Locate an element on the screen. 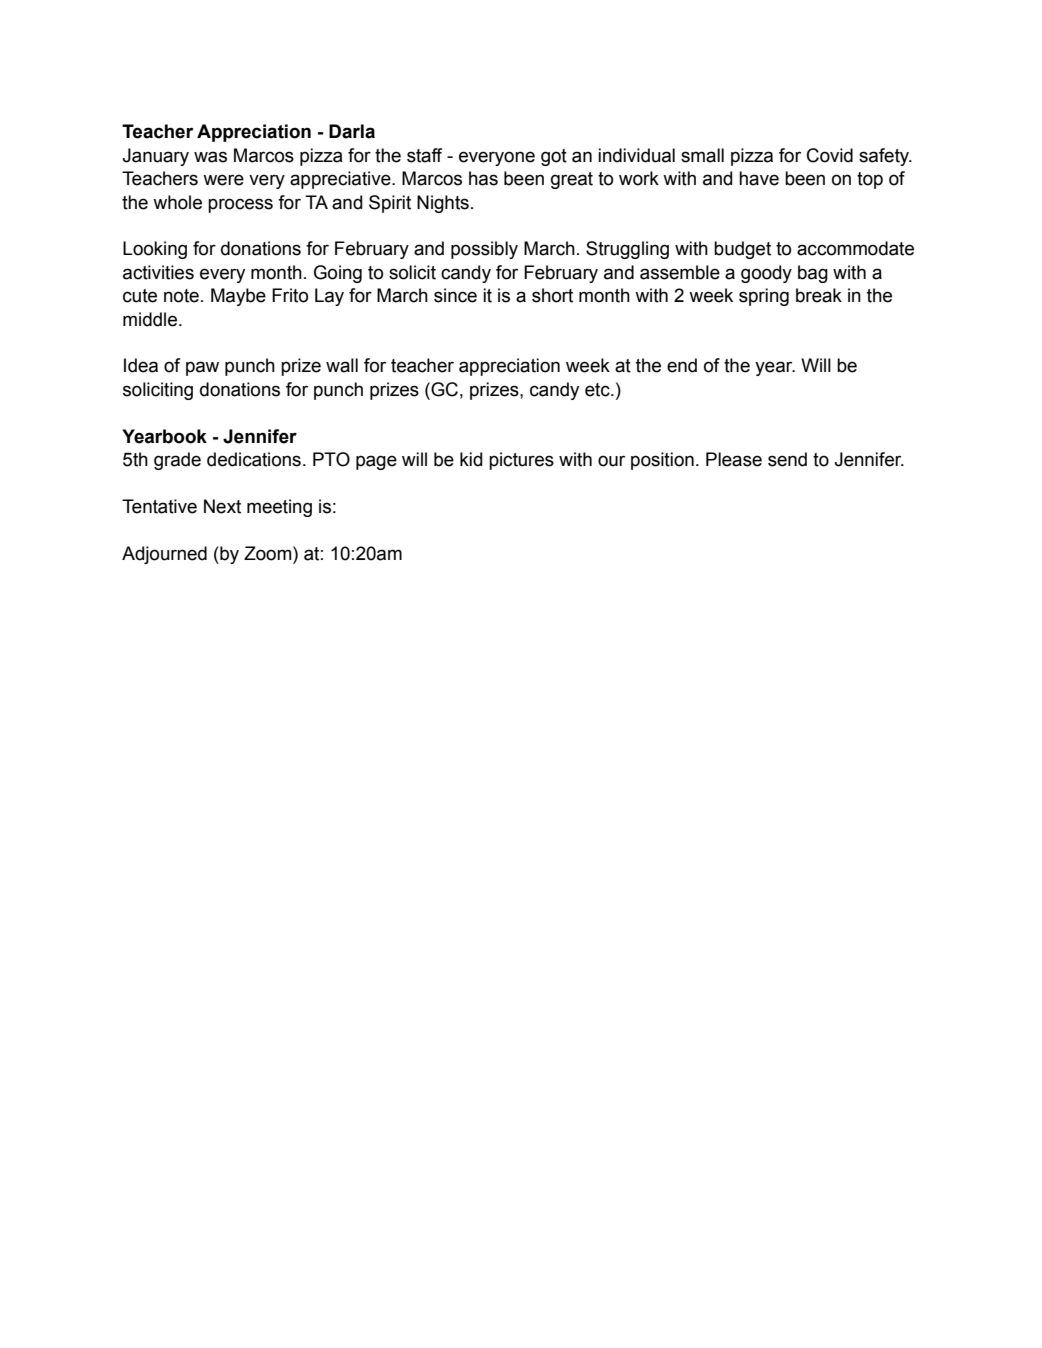 This screenshot has height=1348, width=1042. spring is located at coordinates (764, 297).
